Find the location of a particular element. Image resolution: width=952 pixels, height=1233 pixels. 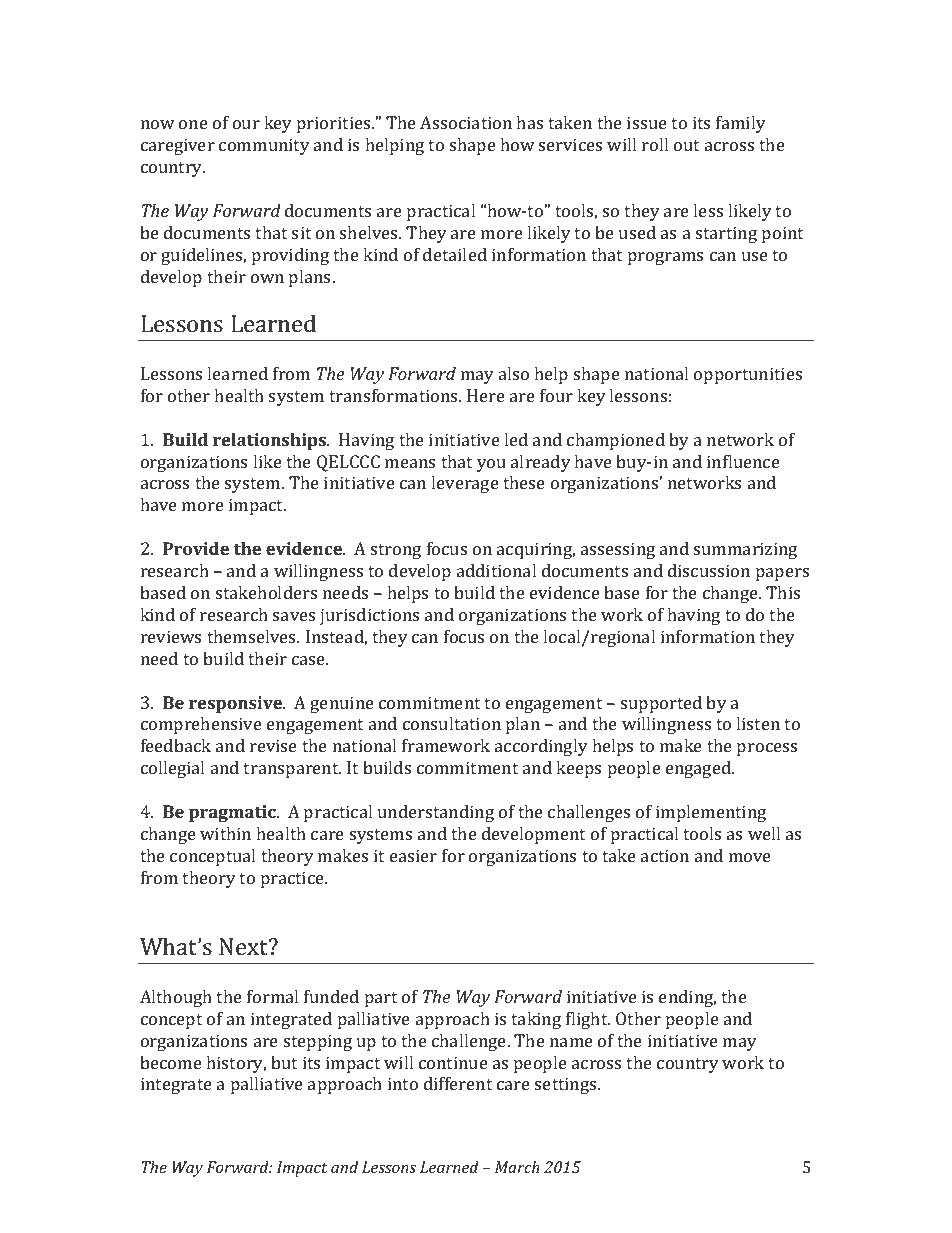

community is located at coordinates (264, 146).
